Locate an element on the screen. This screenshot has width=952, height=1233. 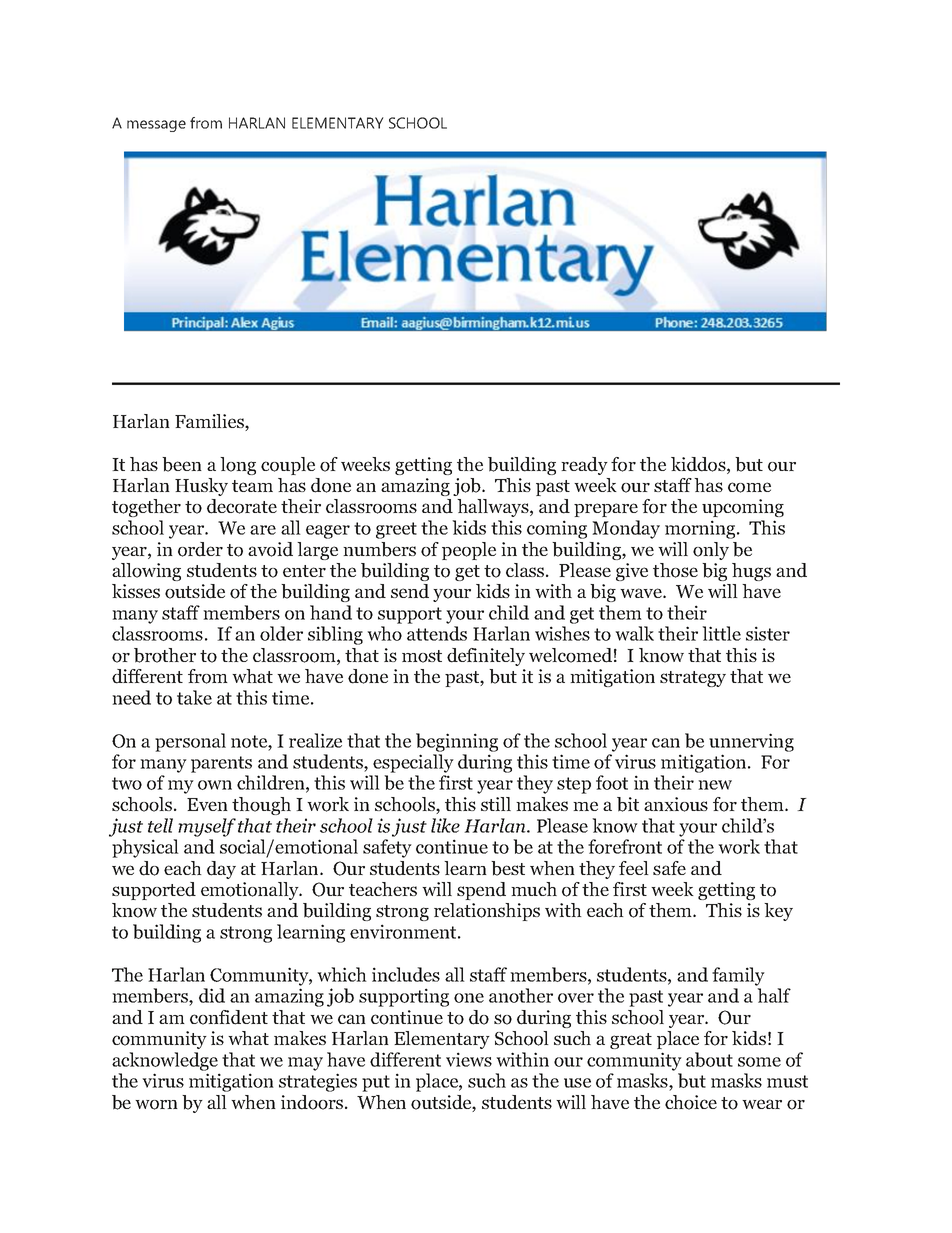
spend is located at coordinates (481, 891).
